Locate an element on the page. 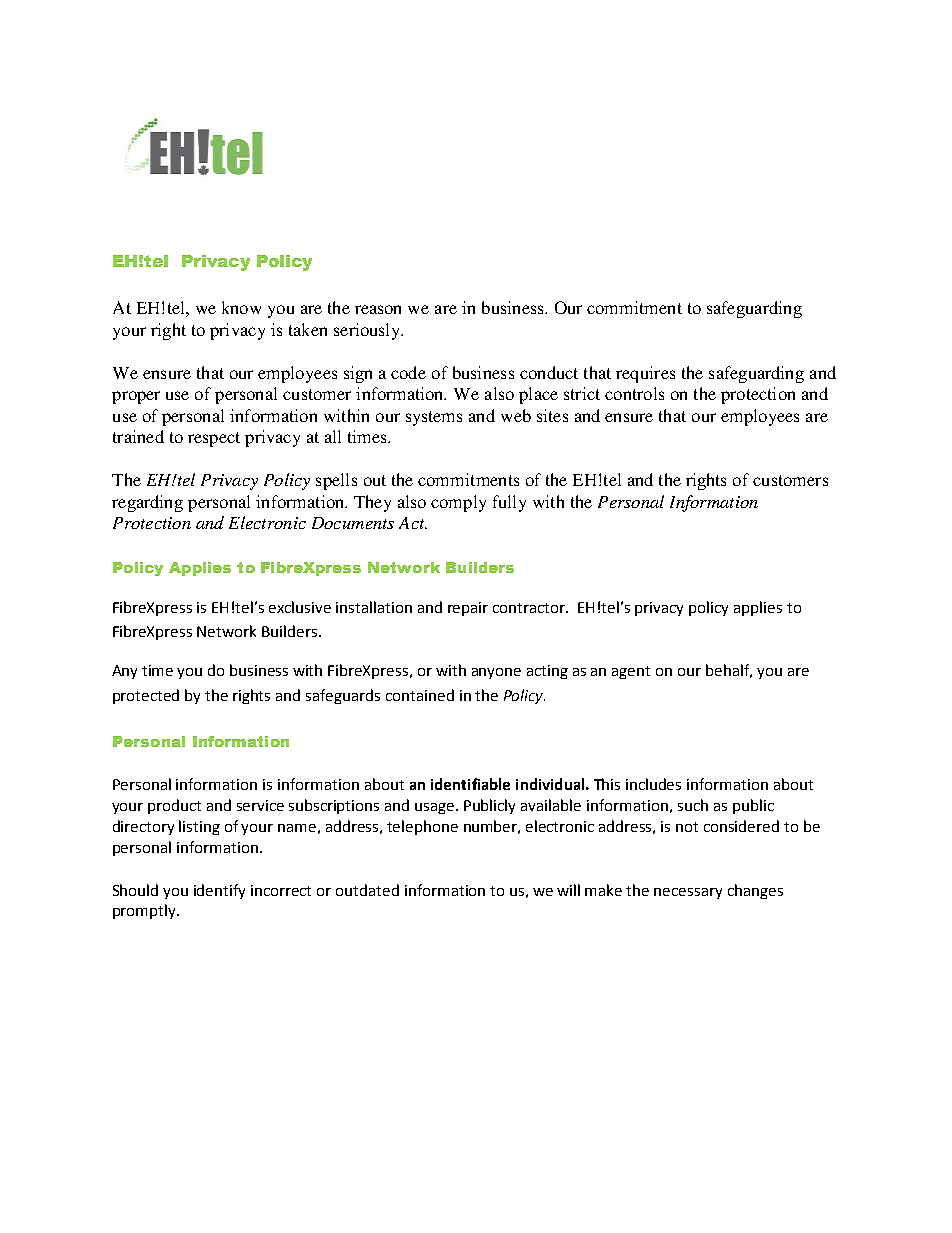 The height and width of the page is (1233, 952). regarding is located at coordinates (147, 503).
